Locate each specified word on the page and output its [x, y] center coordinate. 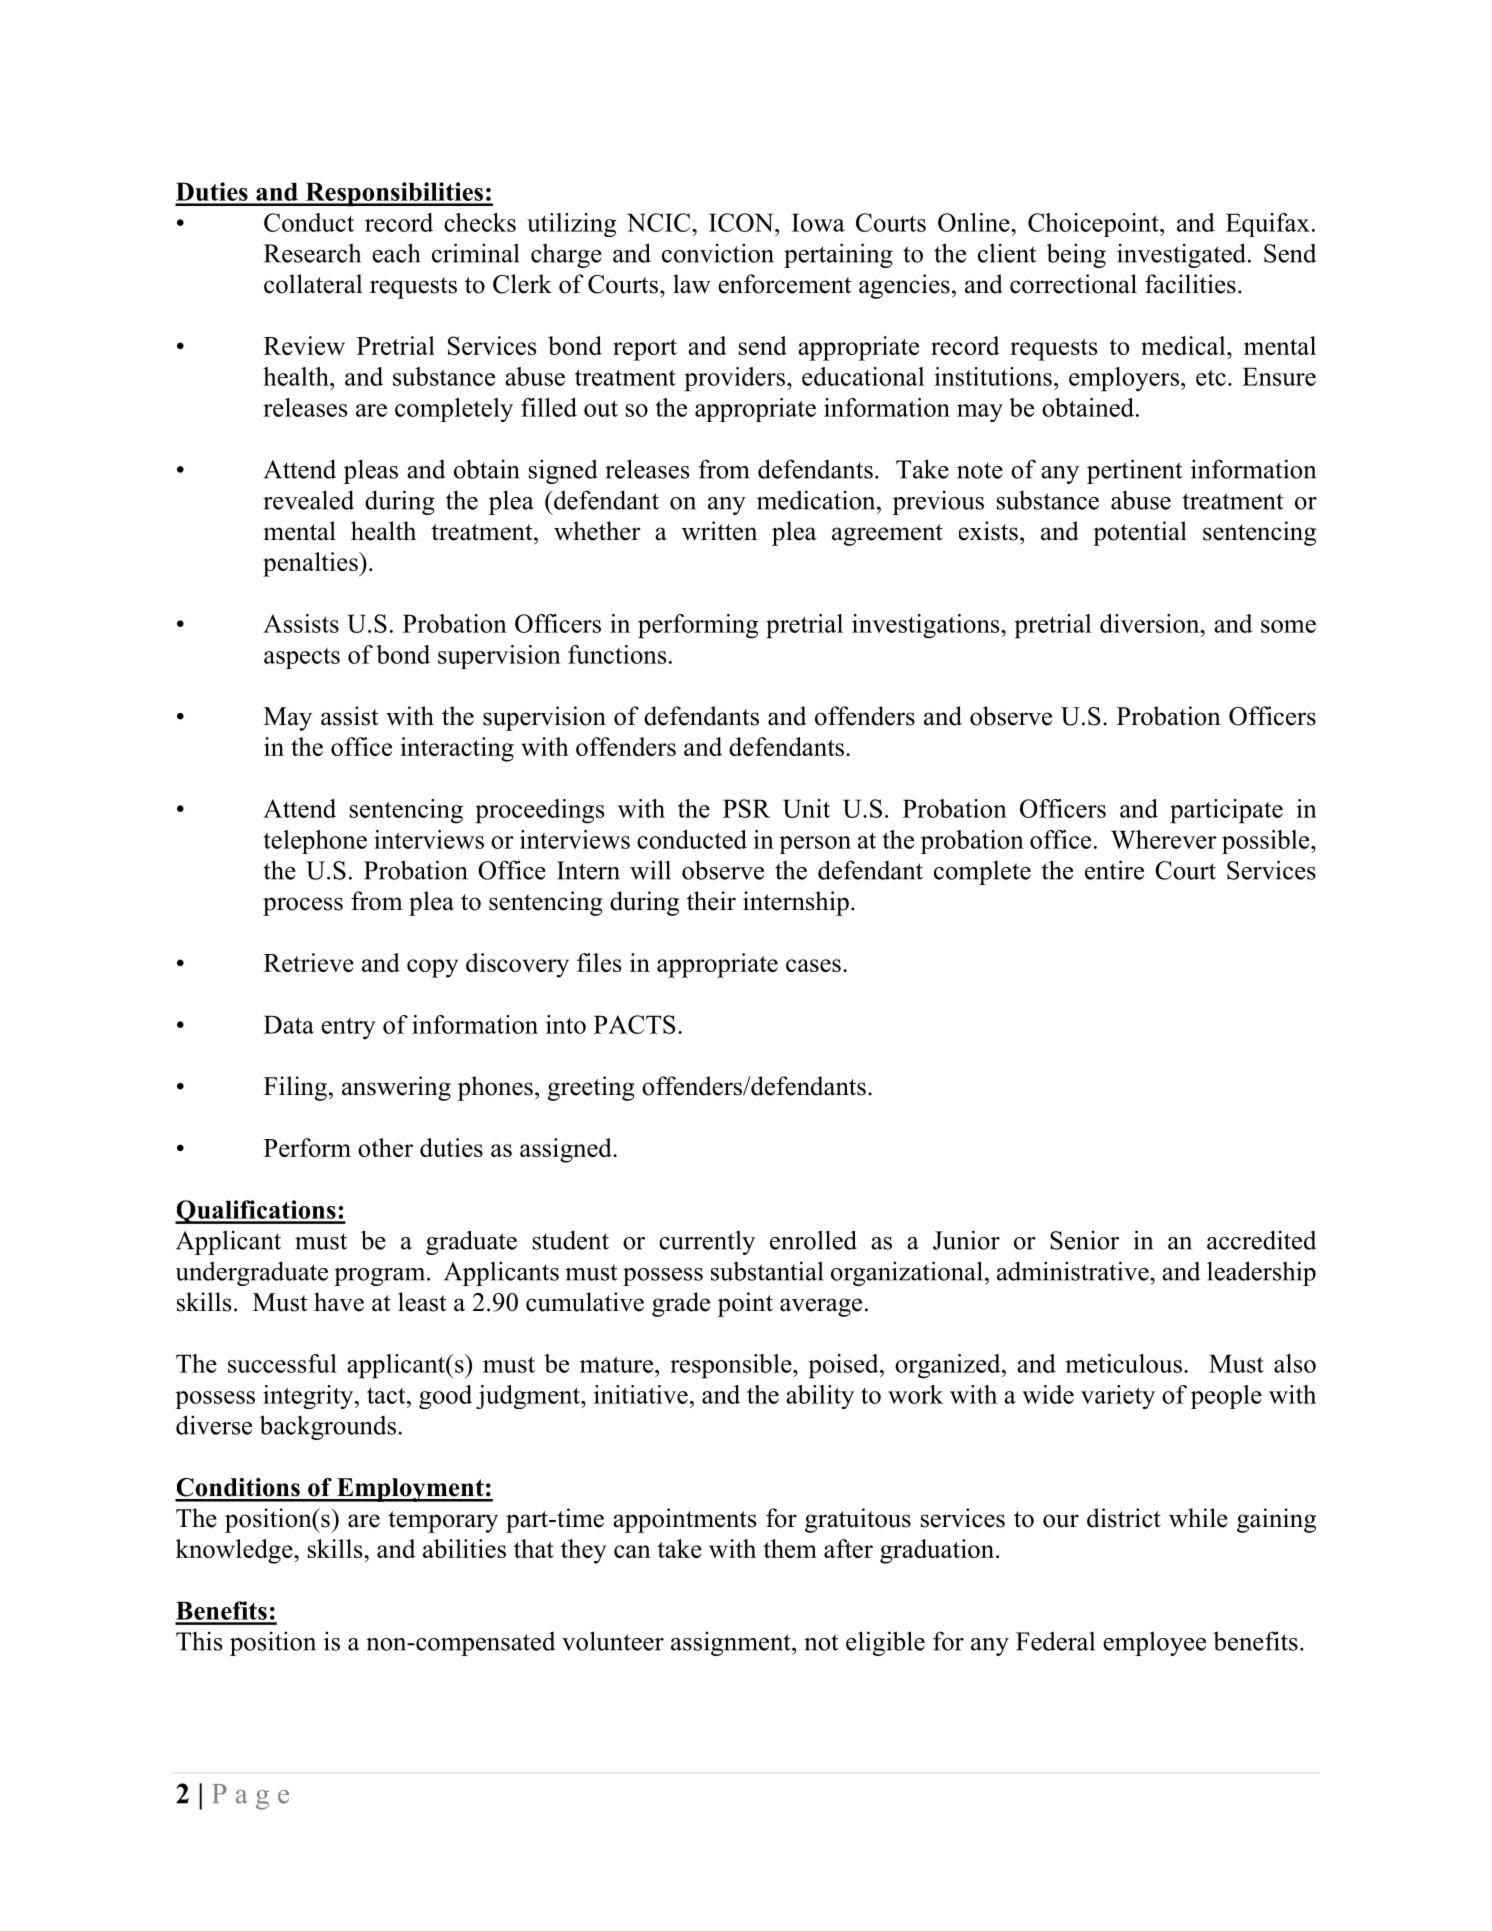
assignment [732, 1643]
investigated [1181, 255]
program [381, 1277]
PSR [746, 808]
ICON [742, 222]
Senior [1084, 1240]
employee [1154, 1643]
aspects [302, 658]
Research [312, 253]
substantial [767, 1271]
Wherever [1164, 839]
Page [250, 1797]
